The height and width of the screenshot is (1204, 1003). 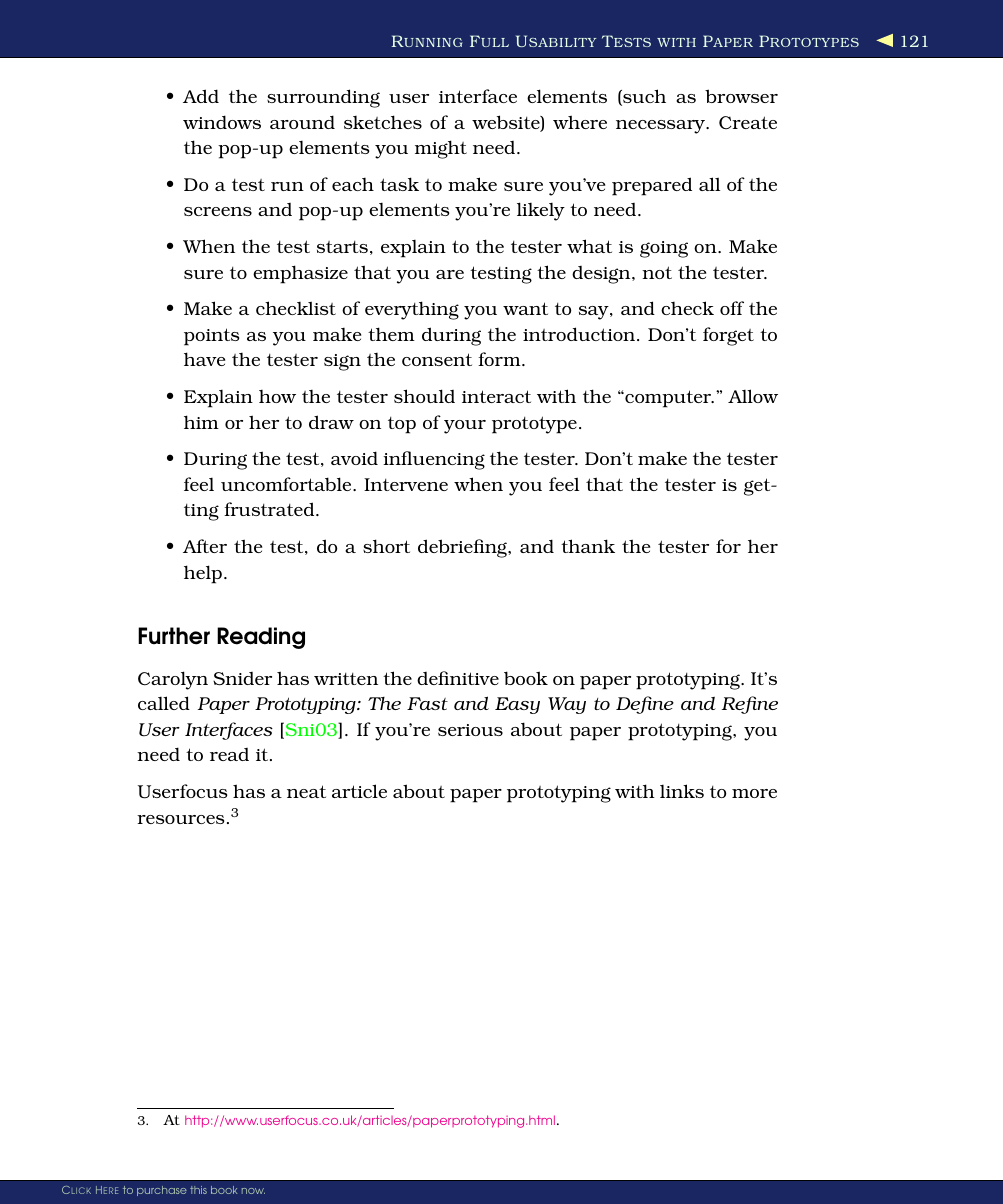 I want to click on links, so click(x=682, y=791).
